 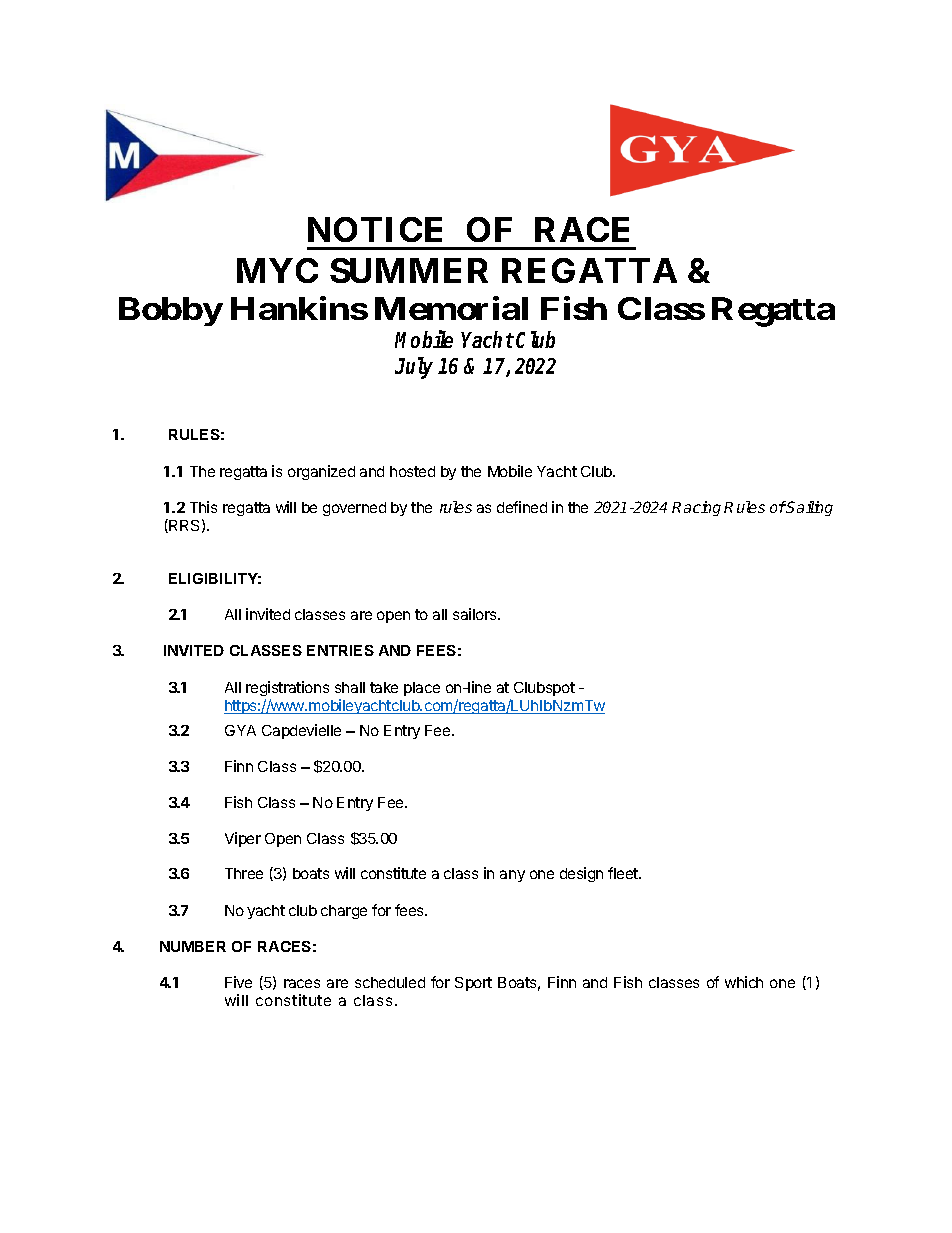 I want to click on MYC, so click(x=277, y=270).
